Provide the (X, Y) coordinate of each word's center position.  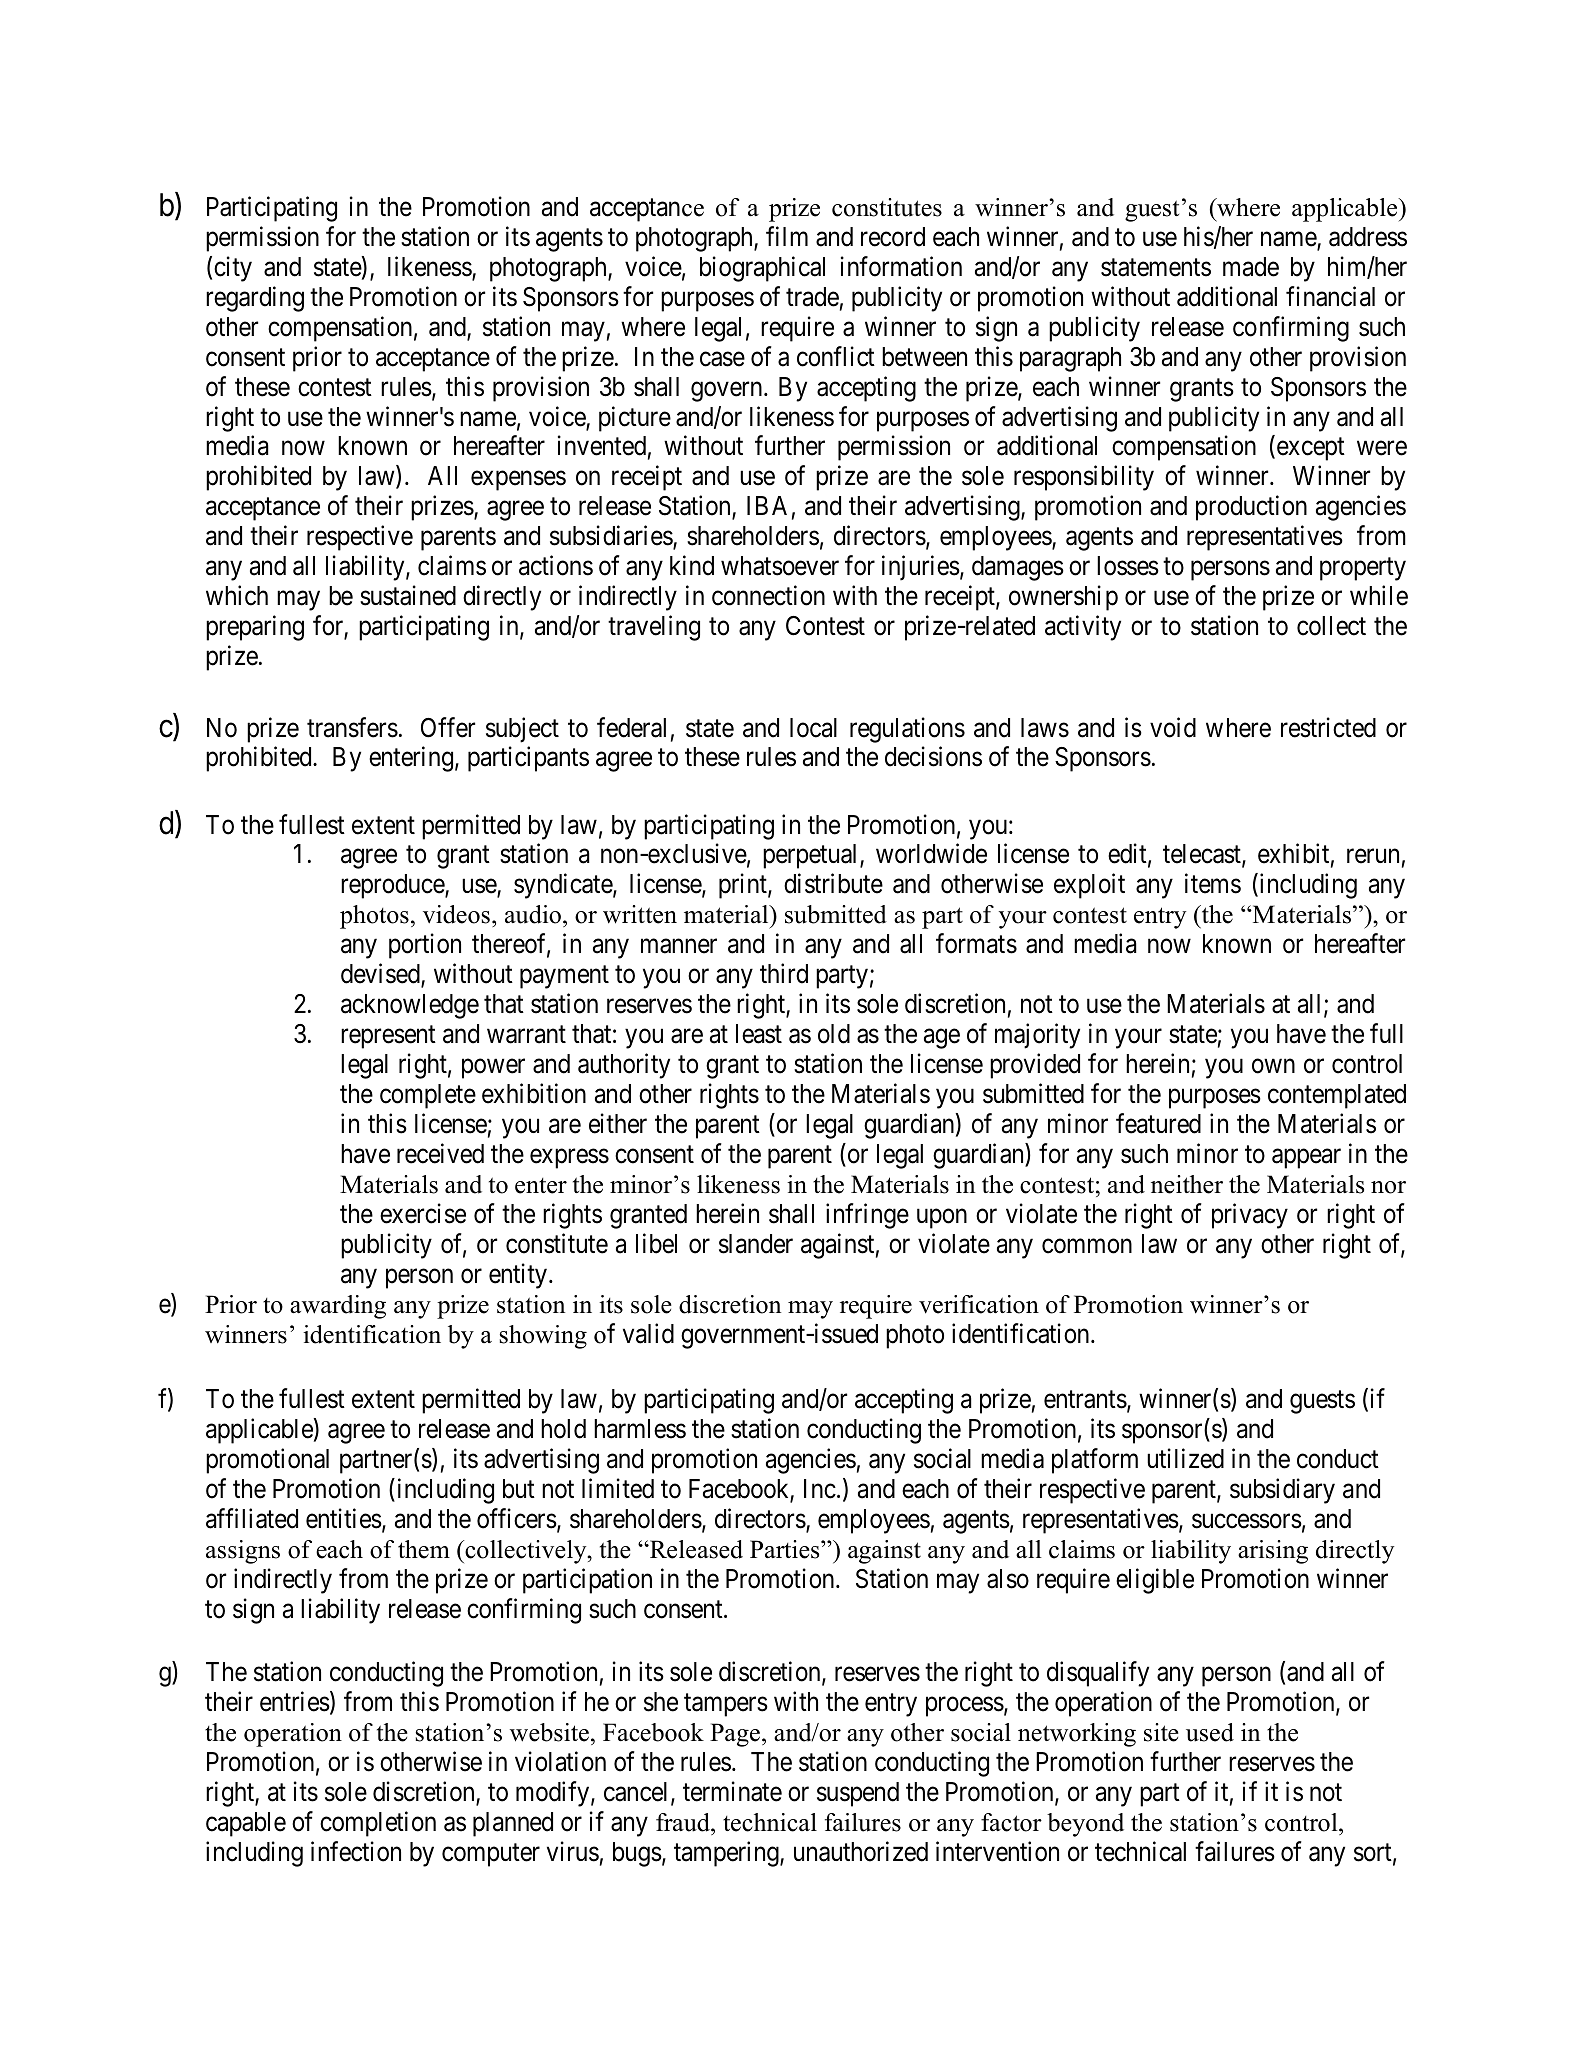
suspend (858, 1794)
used (1210, 1732)
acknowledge (410, 1006)
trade (812, 297)
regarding (255, 299)
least (759, 1034)
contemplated (1337, 1096)
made (1251, 267)
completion (378, 1824)
